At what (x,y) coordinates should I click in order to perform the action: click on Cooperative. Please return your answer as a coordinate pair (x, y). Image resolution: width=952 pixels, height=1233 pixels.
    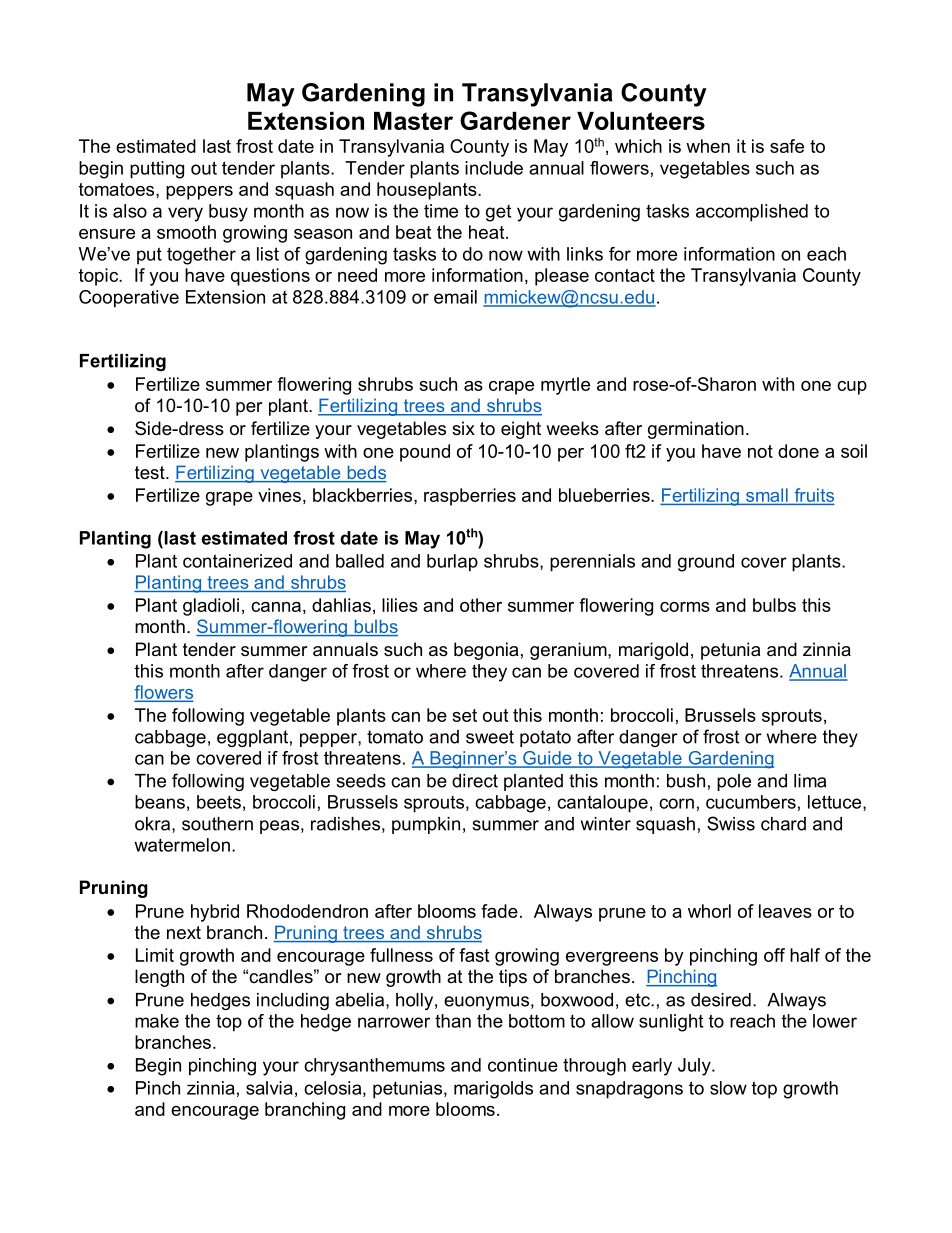
    Looking at the image, I should click on (129, 299).
